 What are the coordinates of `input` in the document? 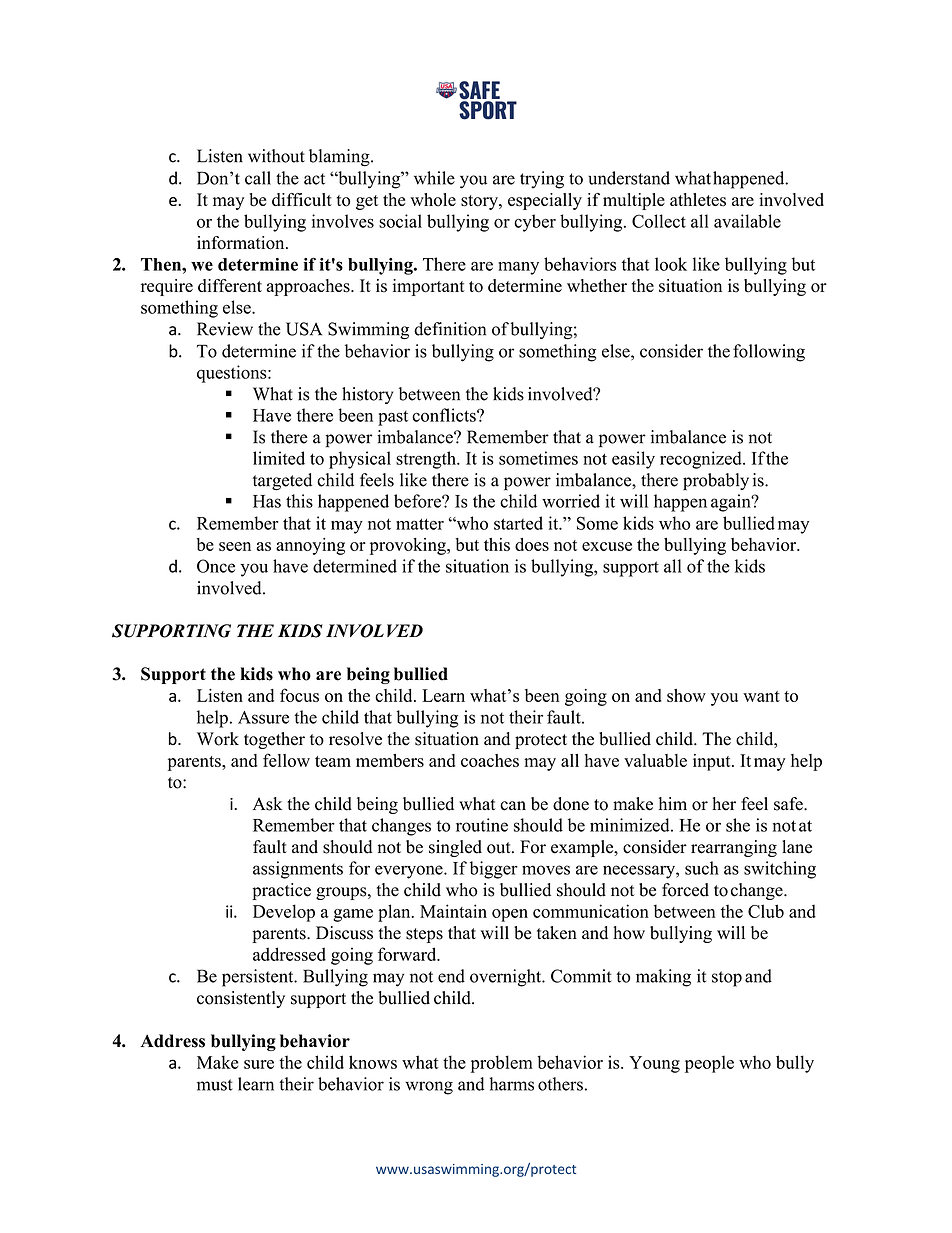 It's located at (713, 762).
